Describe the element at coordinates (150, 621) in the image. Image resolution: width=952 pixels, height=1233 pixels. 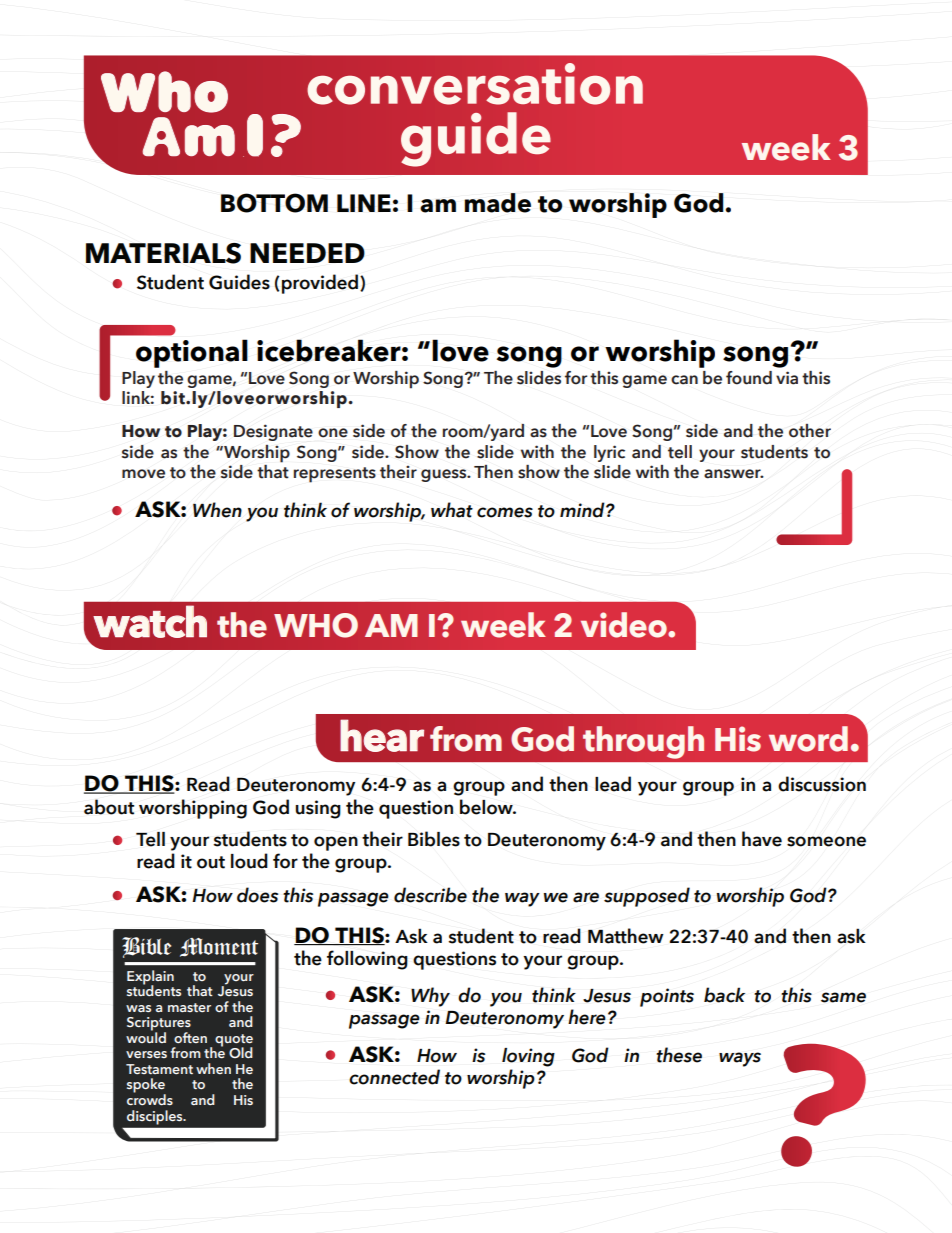
I see `watch` at that location.
